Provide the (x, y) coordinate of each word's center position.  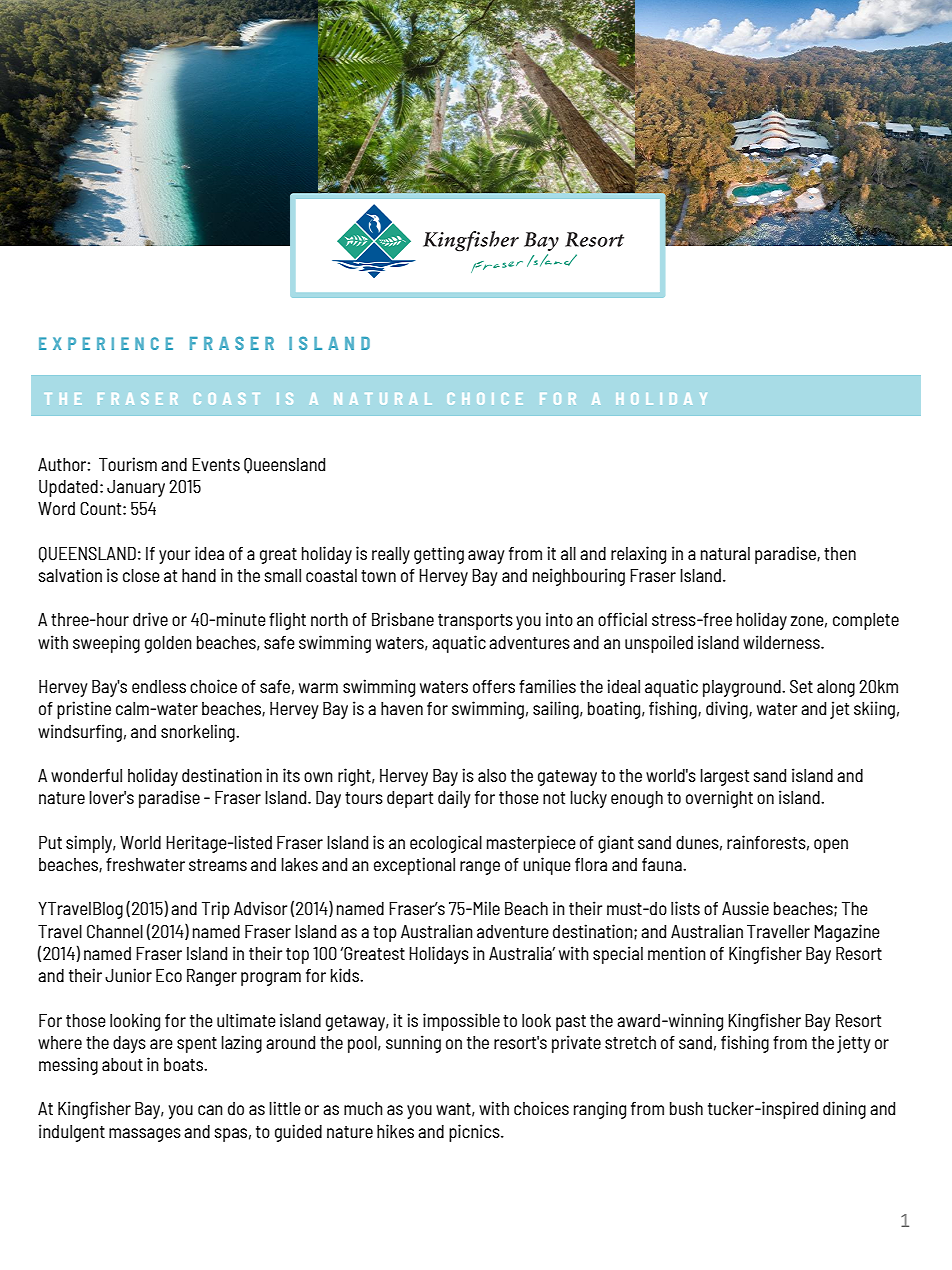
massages (145, 1135)
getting (439, 555)
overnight (719, 799)
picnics (475, 1133)
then (840, 553)
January (136, 488)
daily (454, 799)
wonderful (86, 775)
